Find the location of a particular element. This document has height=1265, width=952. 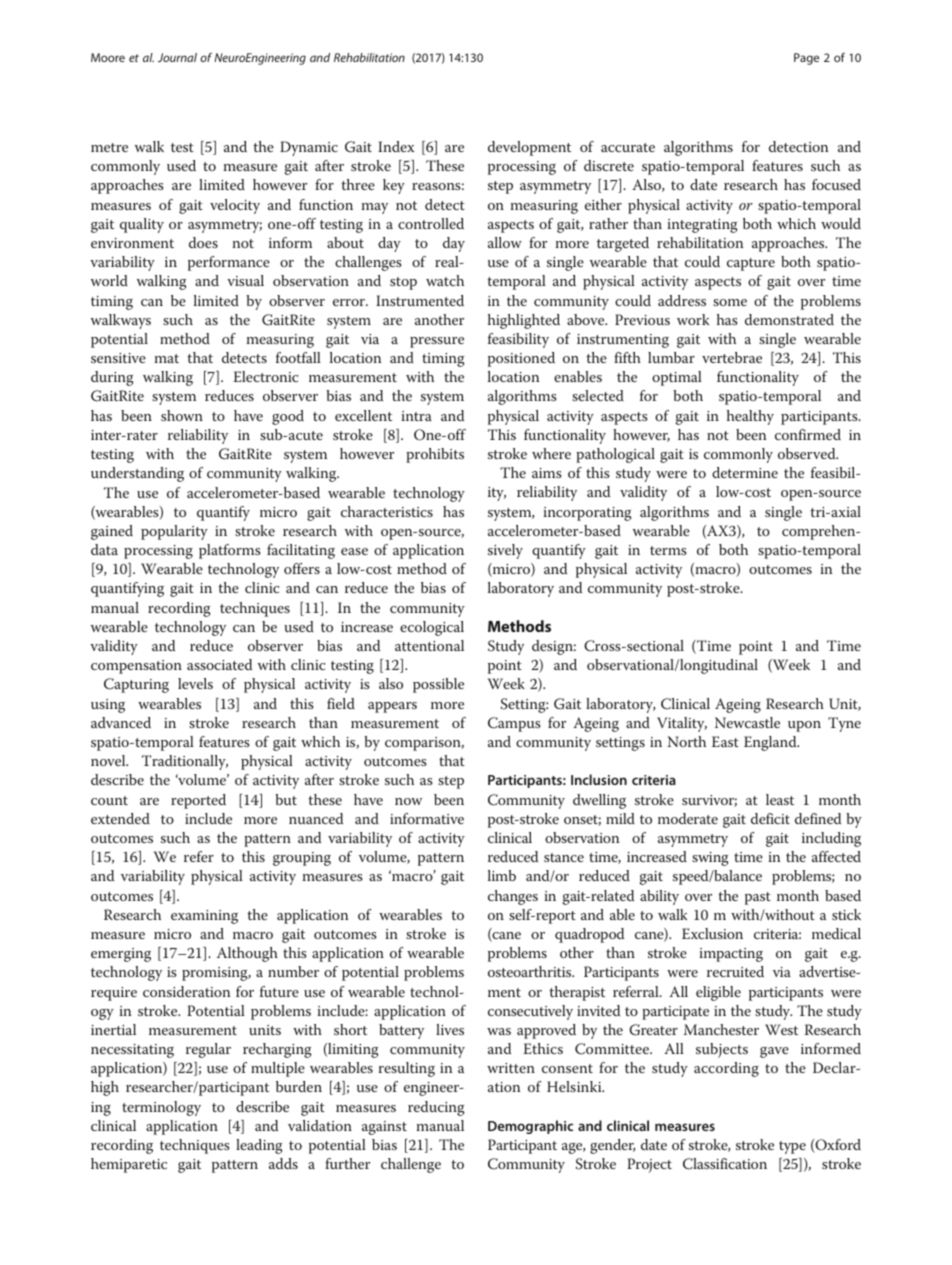

terms is located at coordinates (668, 550).
